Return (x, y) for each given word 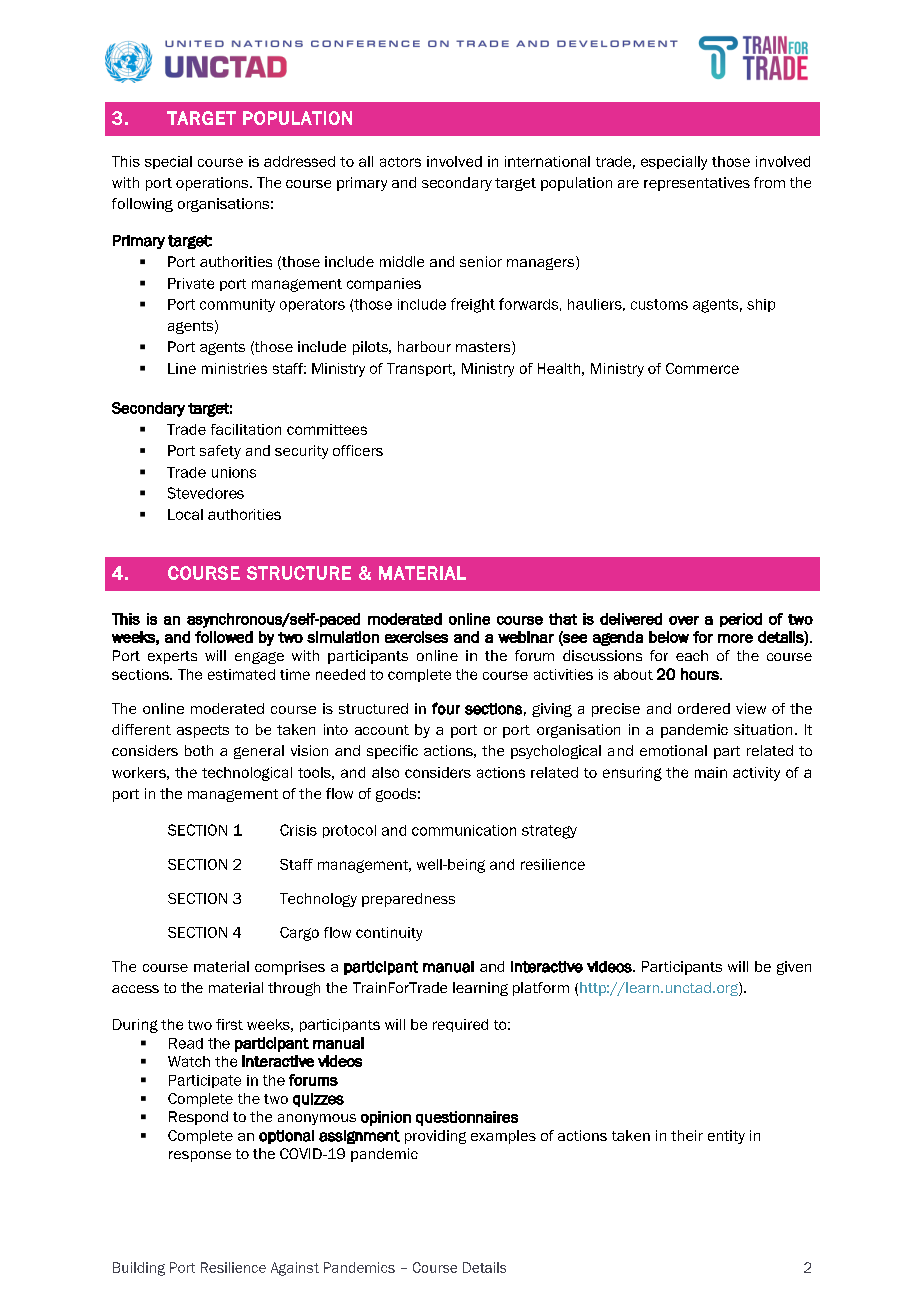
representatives (697, 184)
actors (400, 162)
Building (139, 1269)
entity (726, 1137)
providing (435, 1137)
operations (213, 184)
